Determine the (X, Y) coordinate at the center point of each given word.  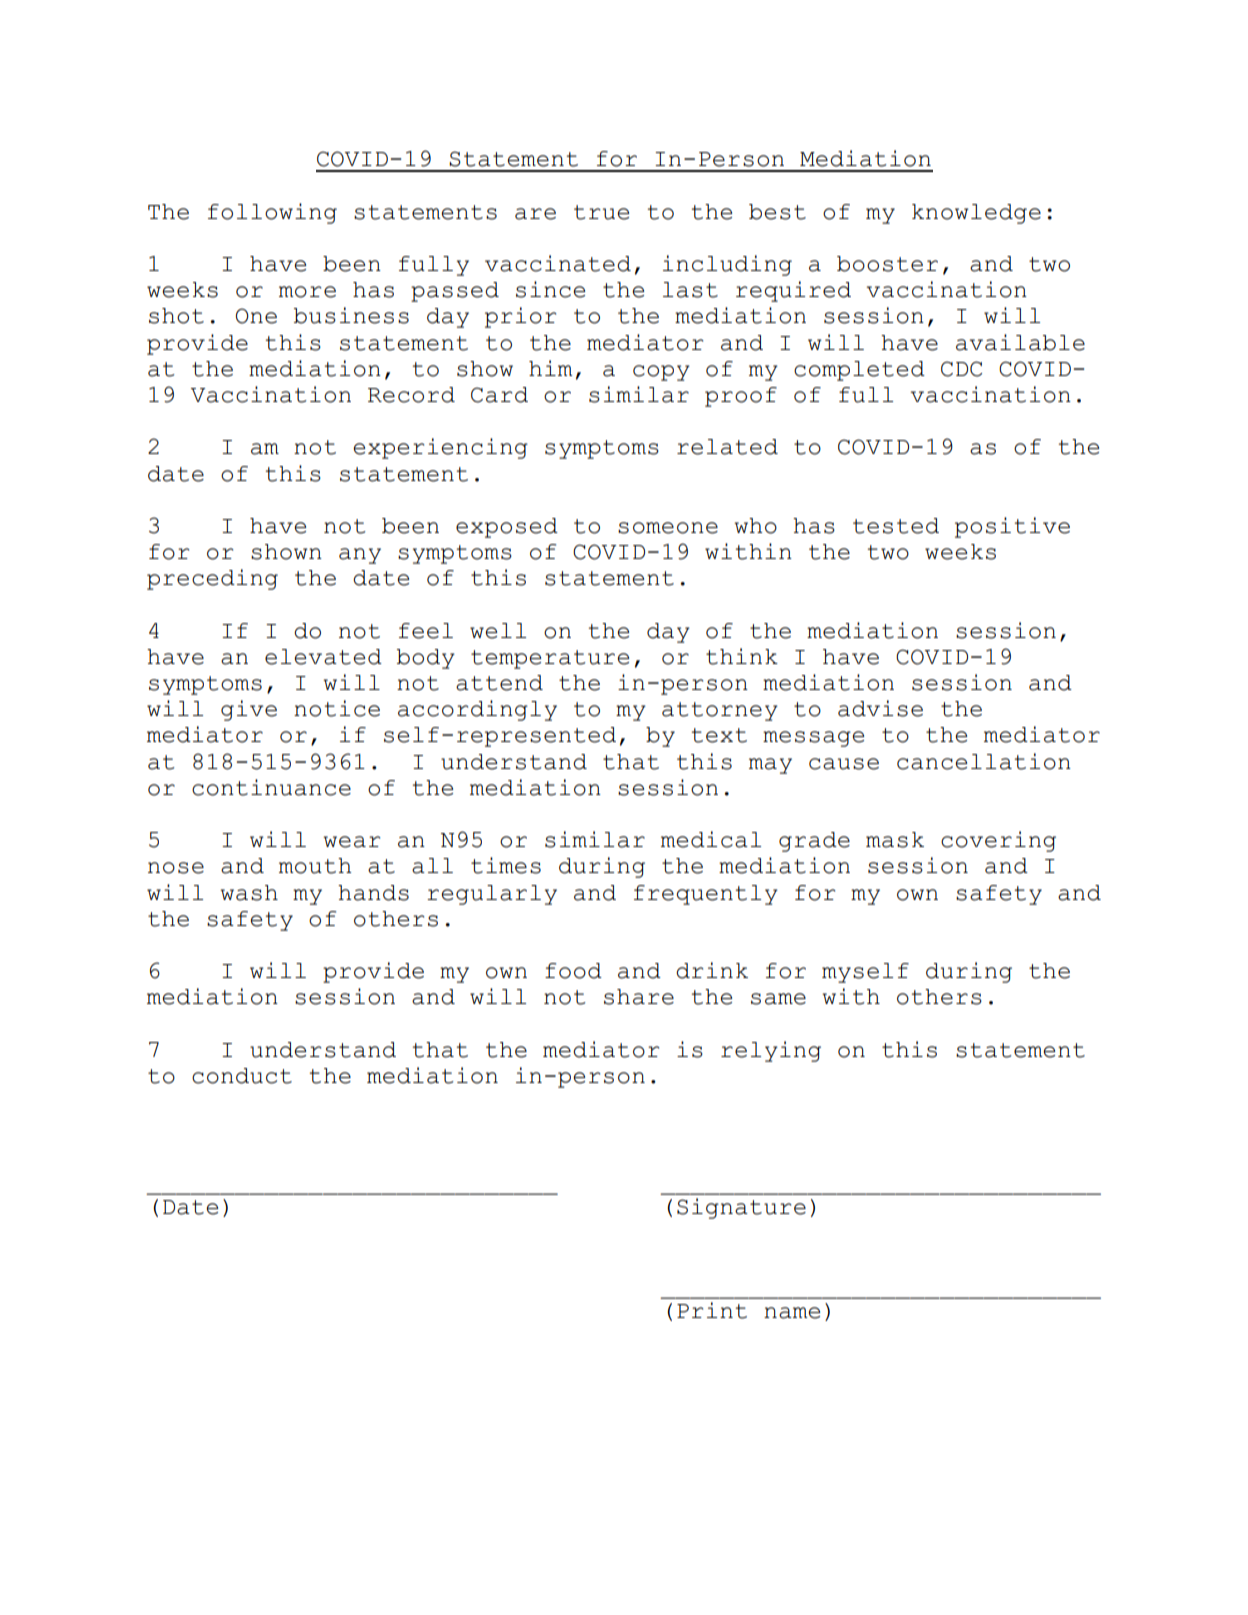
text (719, 735)
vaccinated (558, 263)
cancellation (984, 761)
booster (887, 264)
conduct (242, 1076)
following (272, 213)
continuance (271, 787)
